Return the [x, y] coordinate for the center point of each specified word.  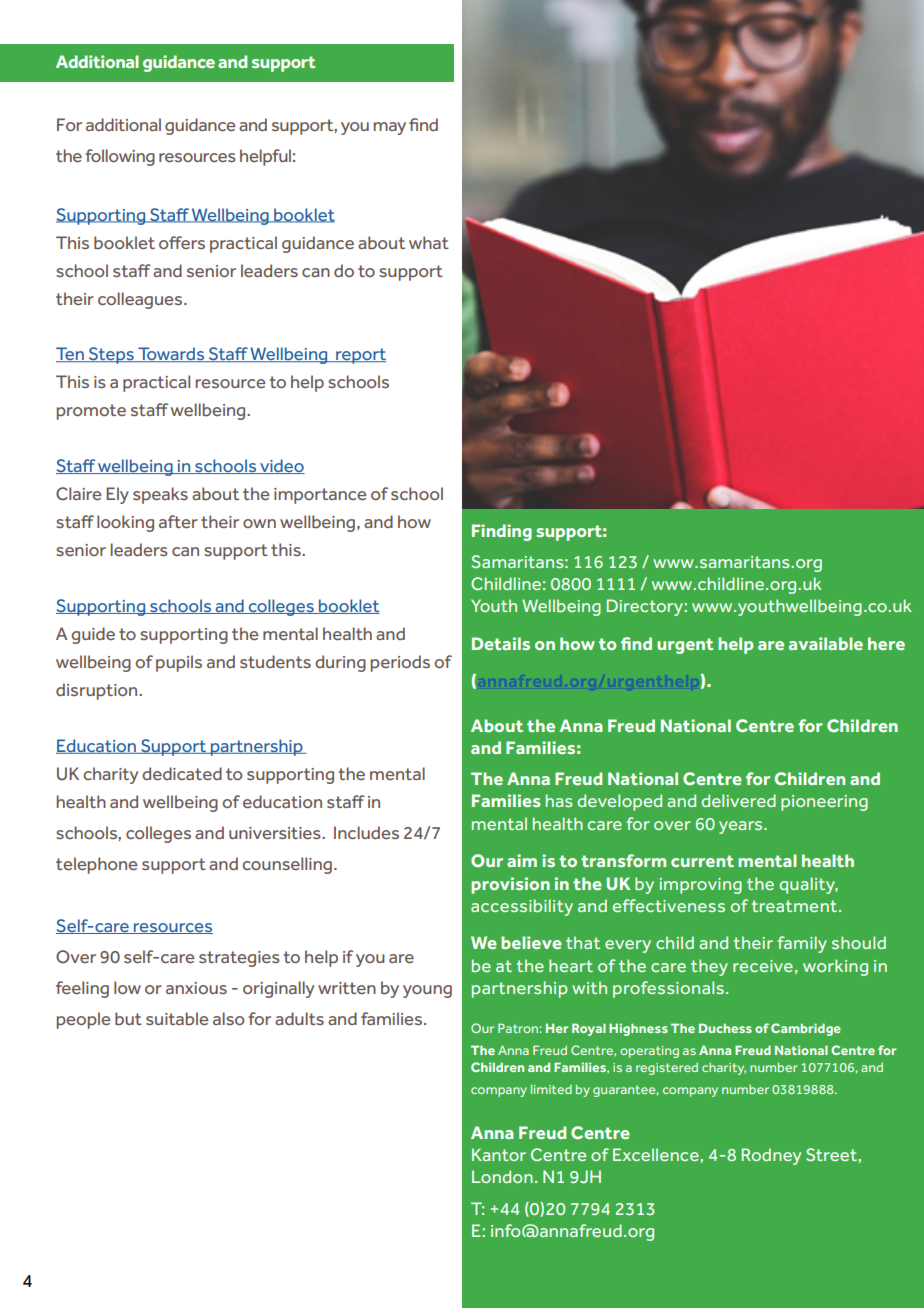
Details [501, 643]
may [390, 128]
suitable [177, 1018]
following [120, 157]
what [429, 242]
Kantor [499, 1154]
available [826, 643]
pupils [179, 663]
